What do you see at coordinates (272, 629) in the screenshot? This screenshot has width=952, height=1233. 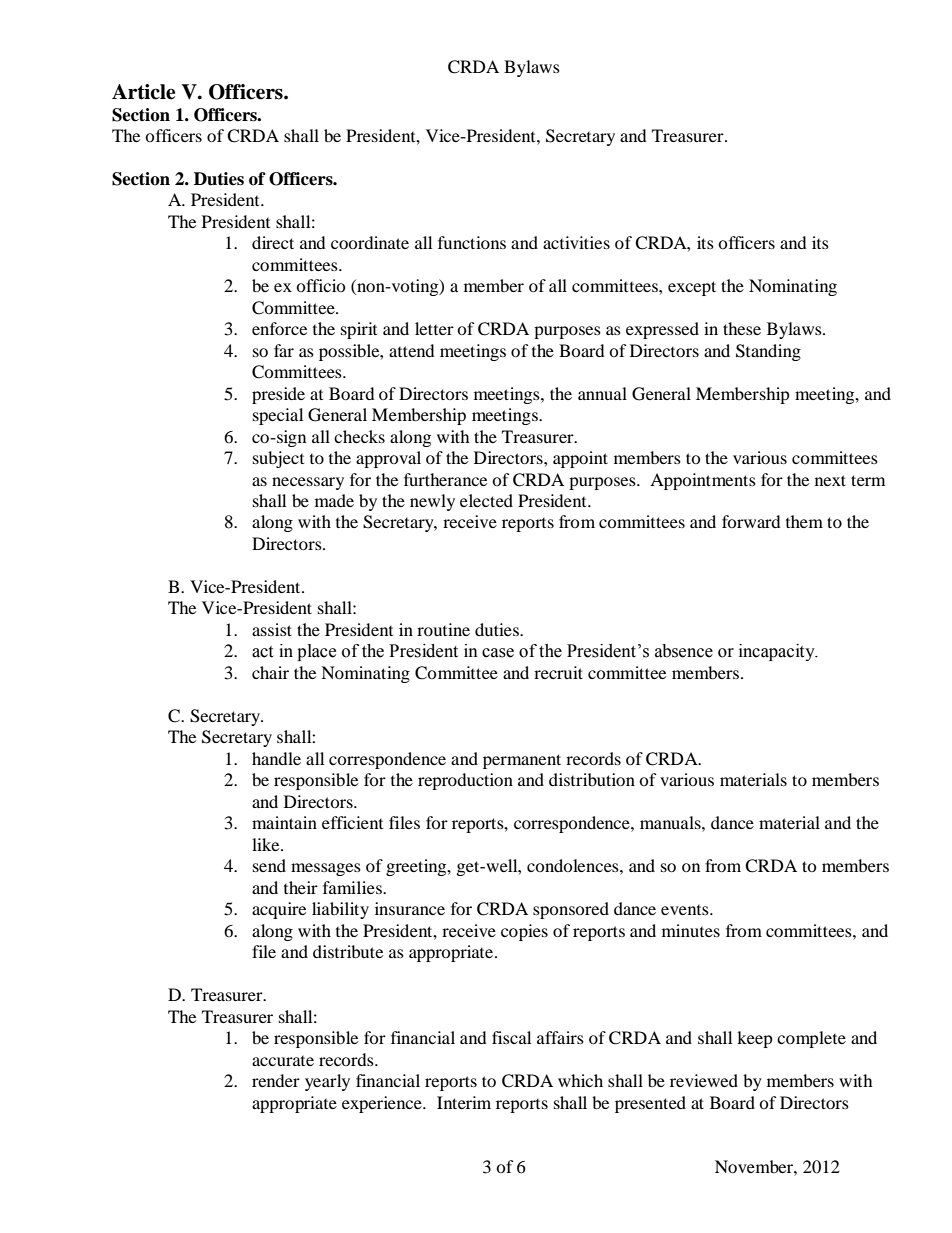 I see `assist` at bounding box center [272, 629].
